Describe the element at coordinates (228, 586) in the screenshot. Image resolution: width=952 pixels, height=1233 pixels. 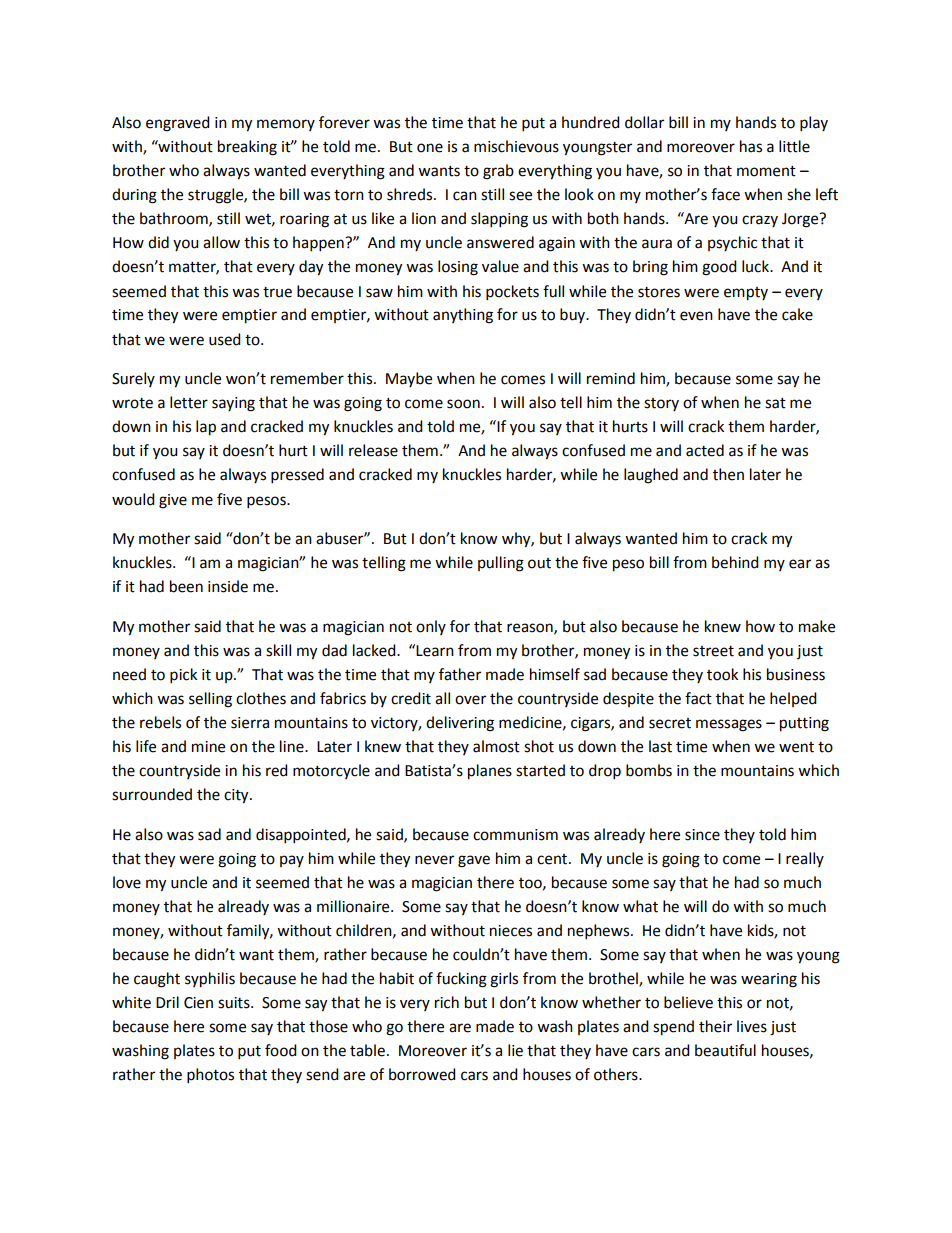
I see `inside` at that location.
